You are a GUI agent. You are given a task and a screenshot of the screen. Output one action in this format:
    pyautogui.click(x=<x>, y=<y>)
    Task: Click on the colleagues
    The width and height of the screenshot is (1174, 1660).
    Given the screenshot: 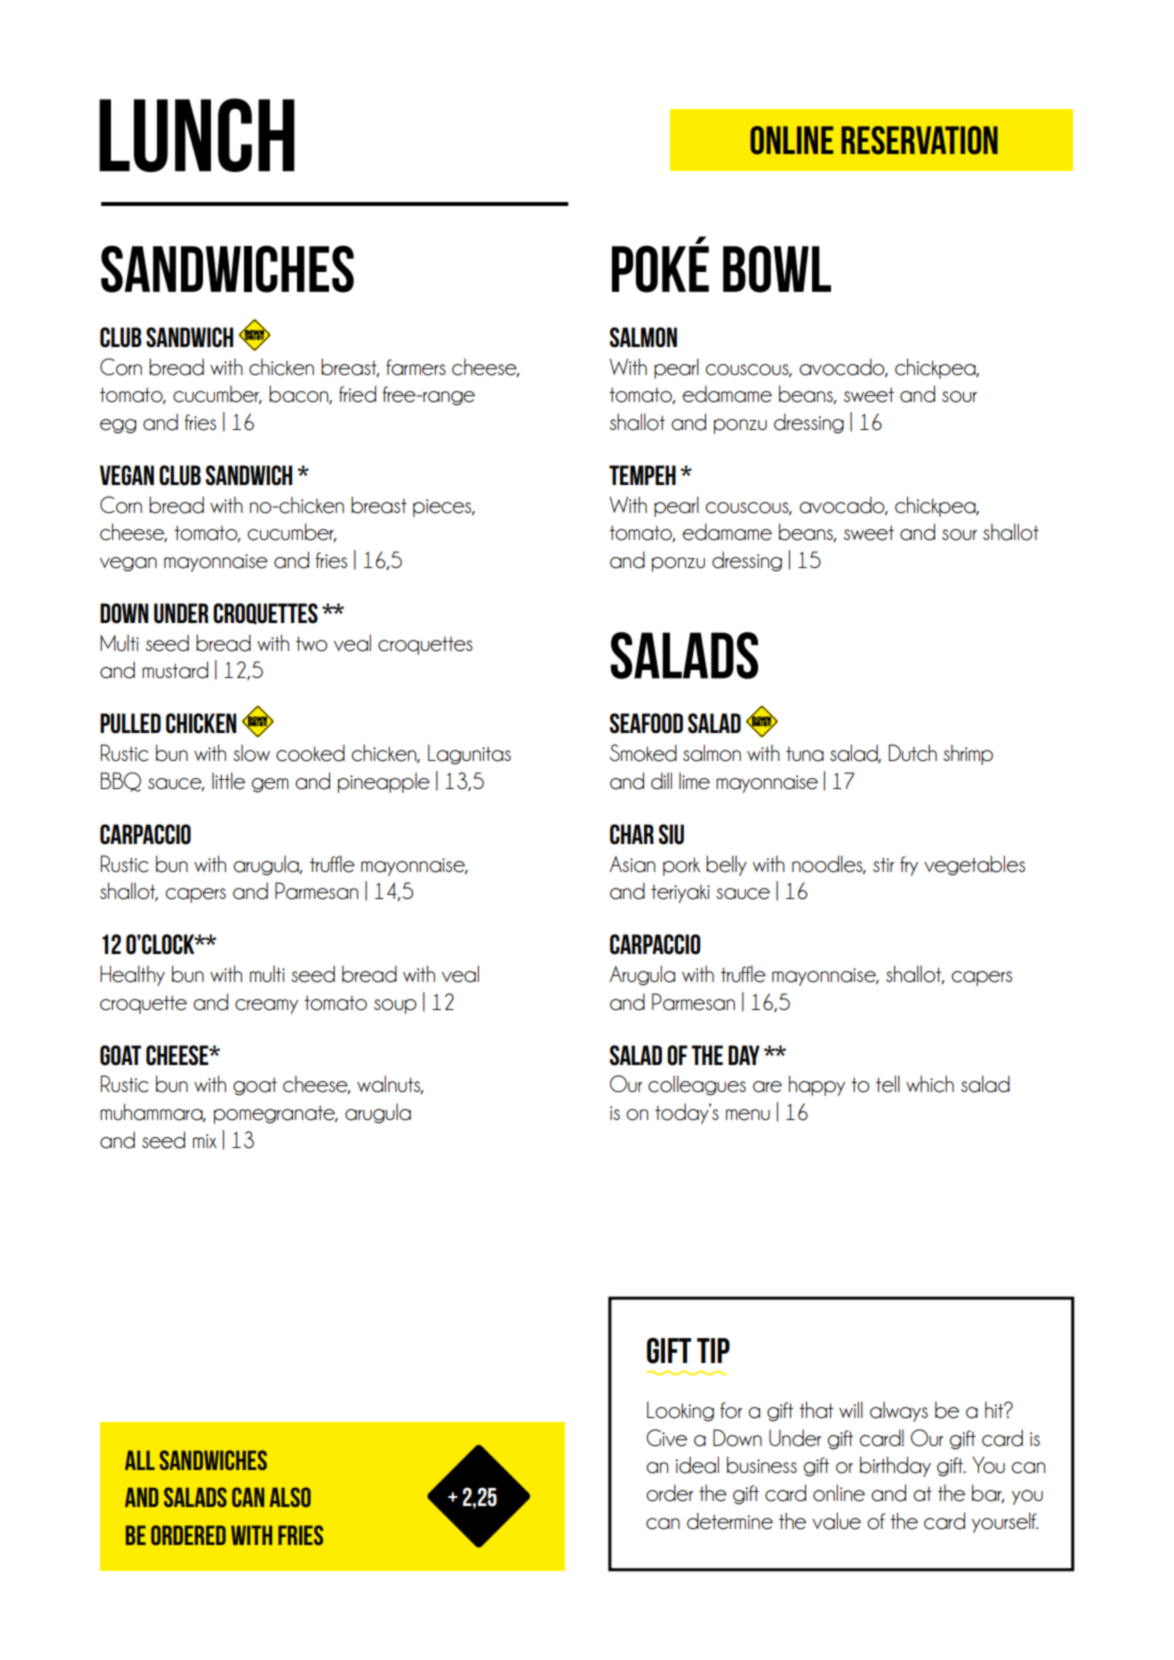 What is the action you would take?
    pyautogui.click(x=697, y=1085)
